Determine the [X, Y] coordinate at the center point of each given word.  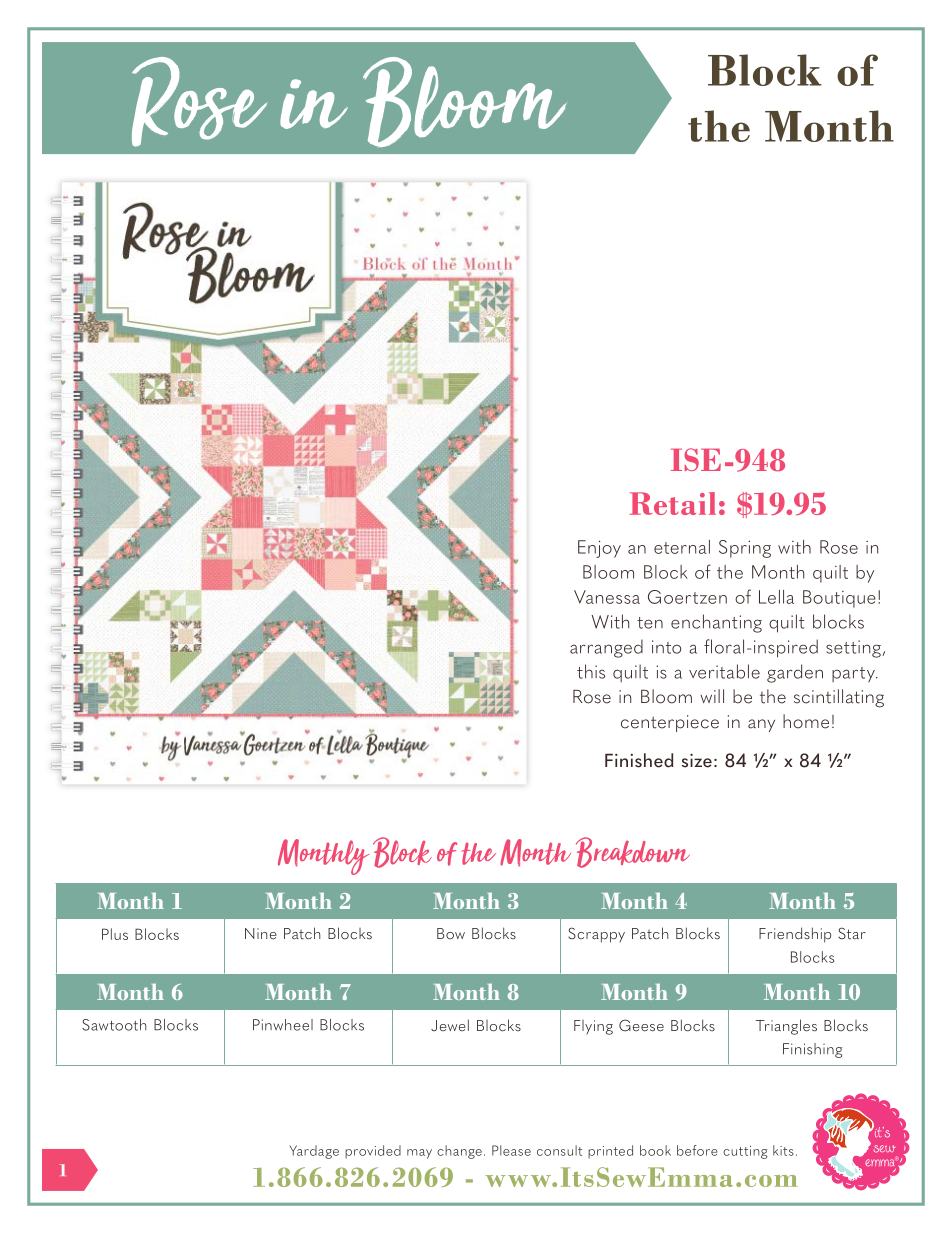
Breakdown [633, 852]
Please [511, 1150]
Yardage [314, 1152]
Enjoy [599, 549]
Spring [745, 549]
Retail [673, 503]
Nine [261, 933]
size [697, 761]
